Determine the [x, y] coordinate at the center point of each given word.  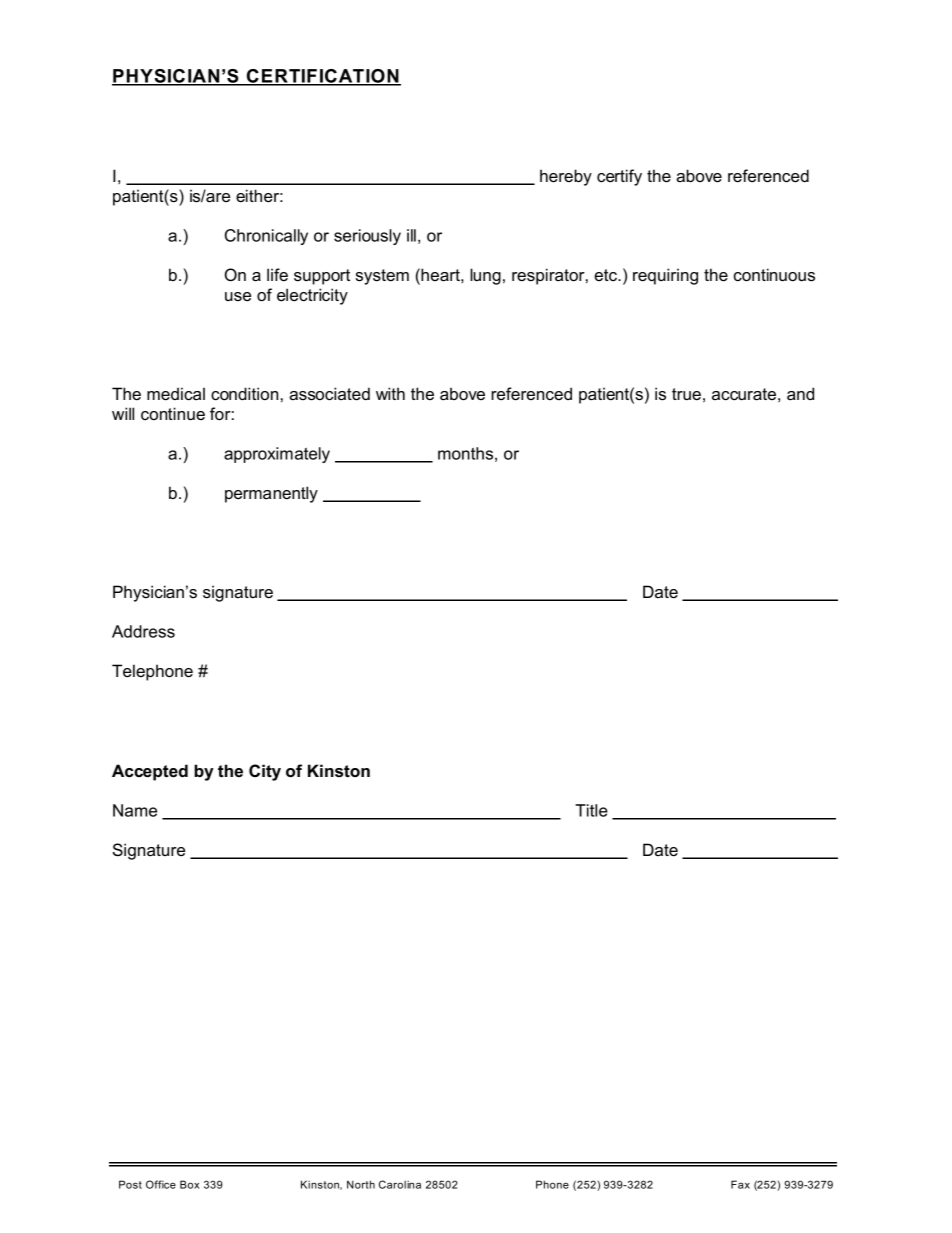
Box [189, 1184]
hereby [566, 177]
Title [591, 810]
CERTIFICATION [323, 77]
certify [619, 177]
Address [143, 631]
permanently [271, 494]
